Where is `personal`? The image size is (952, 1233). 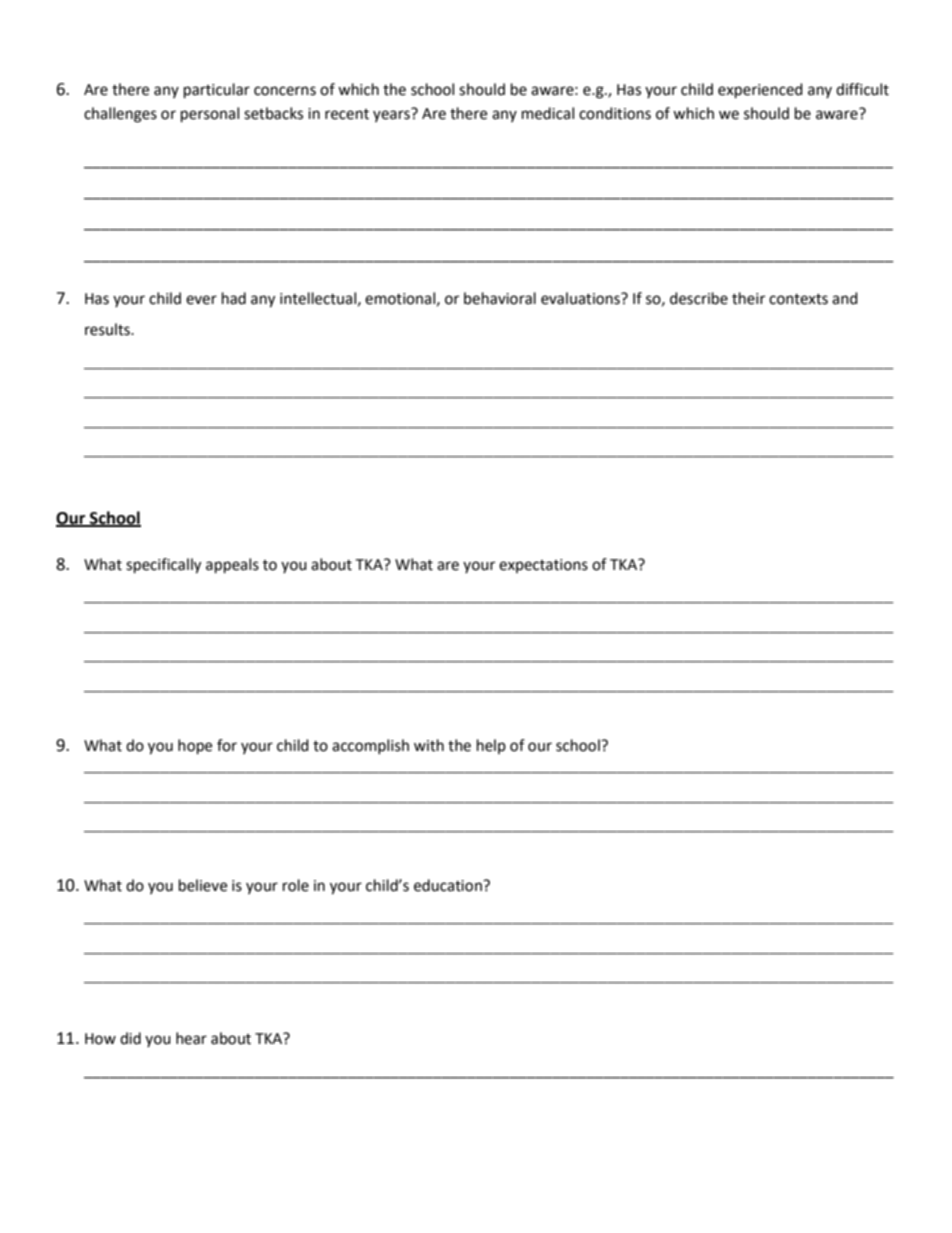
personal is located at coordinates (210, 115).
